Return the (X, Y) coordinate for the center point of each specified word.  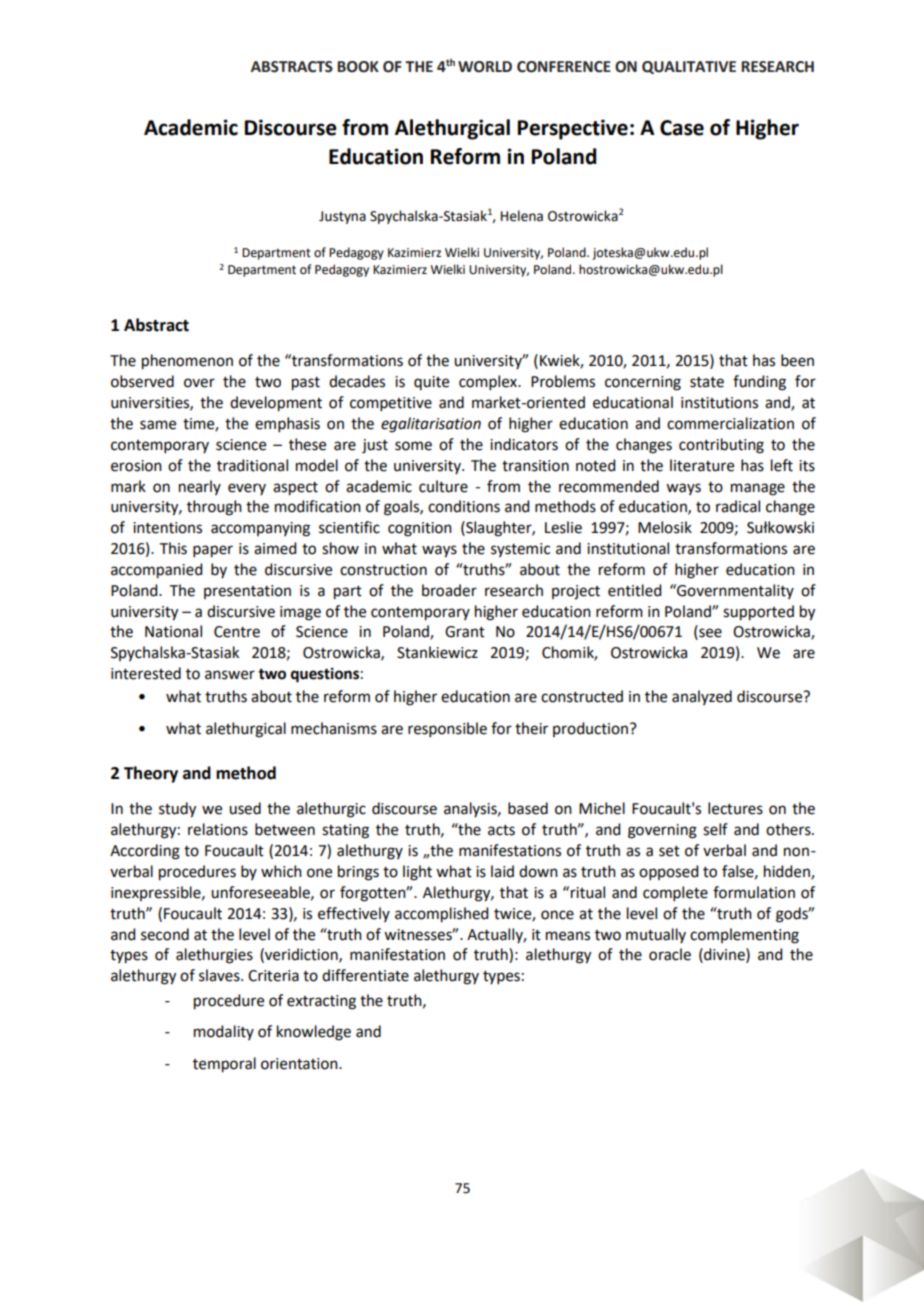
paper (213, 551)
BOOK (358, 67)
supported (758, 613)
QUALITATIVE (689, 67)
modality (224, 1032)
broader (449, 590)
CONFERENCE (564, 67)
